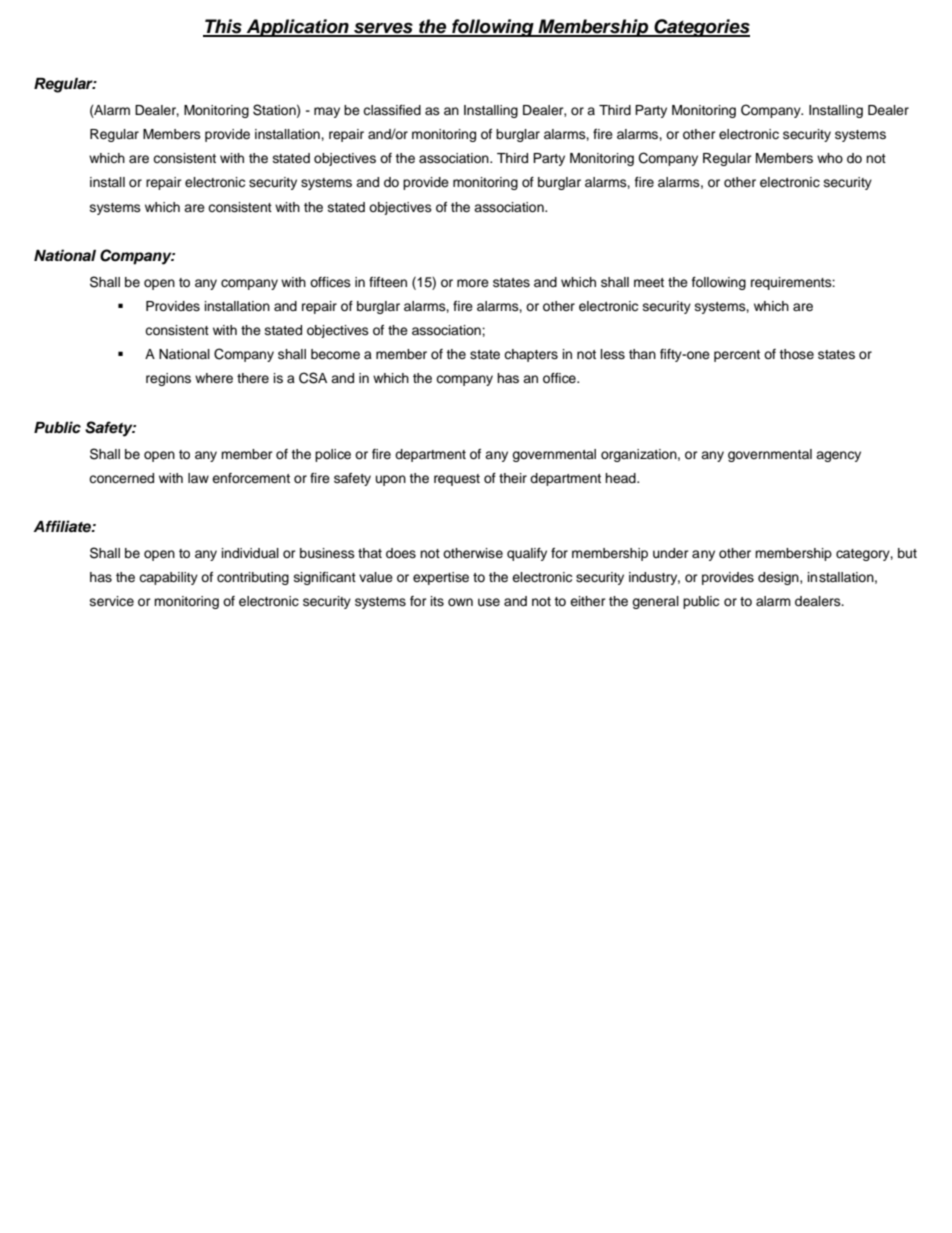  What do you see at coordinates (214, 378) in the screenshot?
I see `where` at bounding box center [214, 378].
